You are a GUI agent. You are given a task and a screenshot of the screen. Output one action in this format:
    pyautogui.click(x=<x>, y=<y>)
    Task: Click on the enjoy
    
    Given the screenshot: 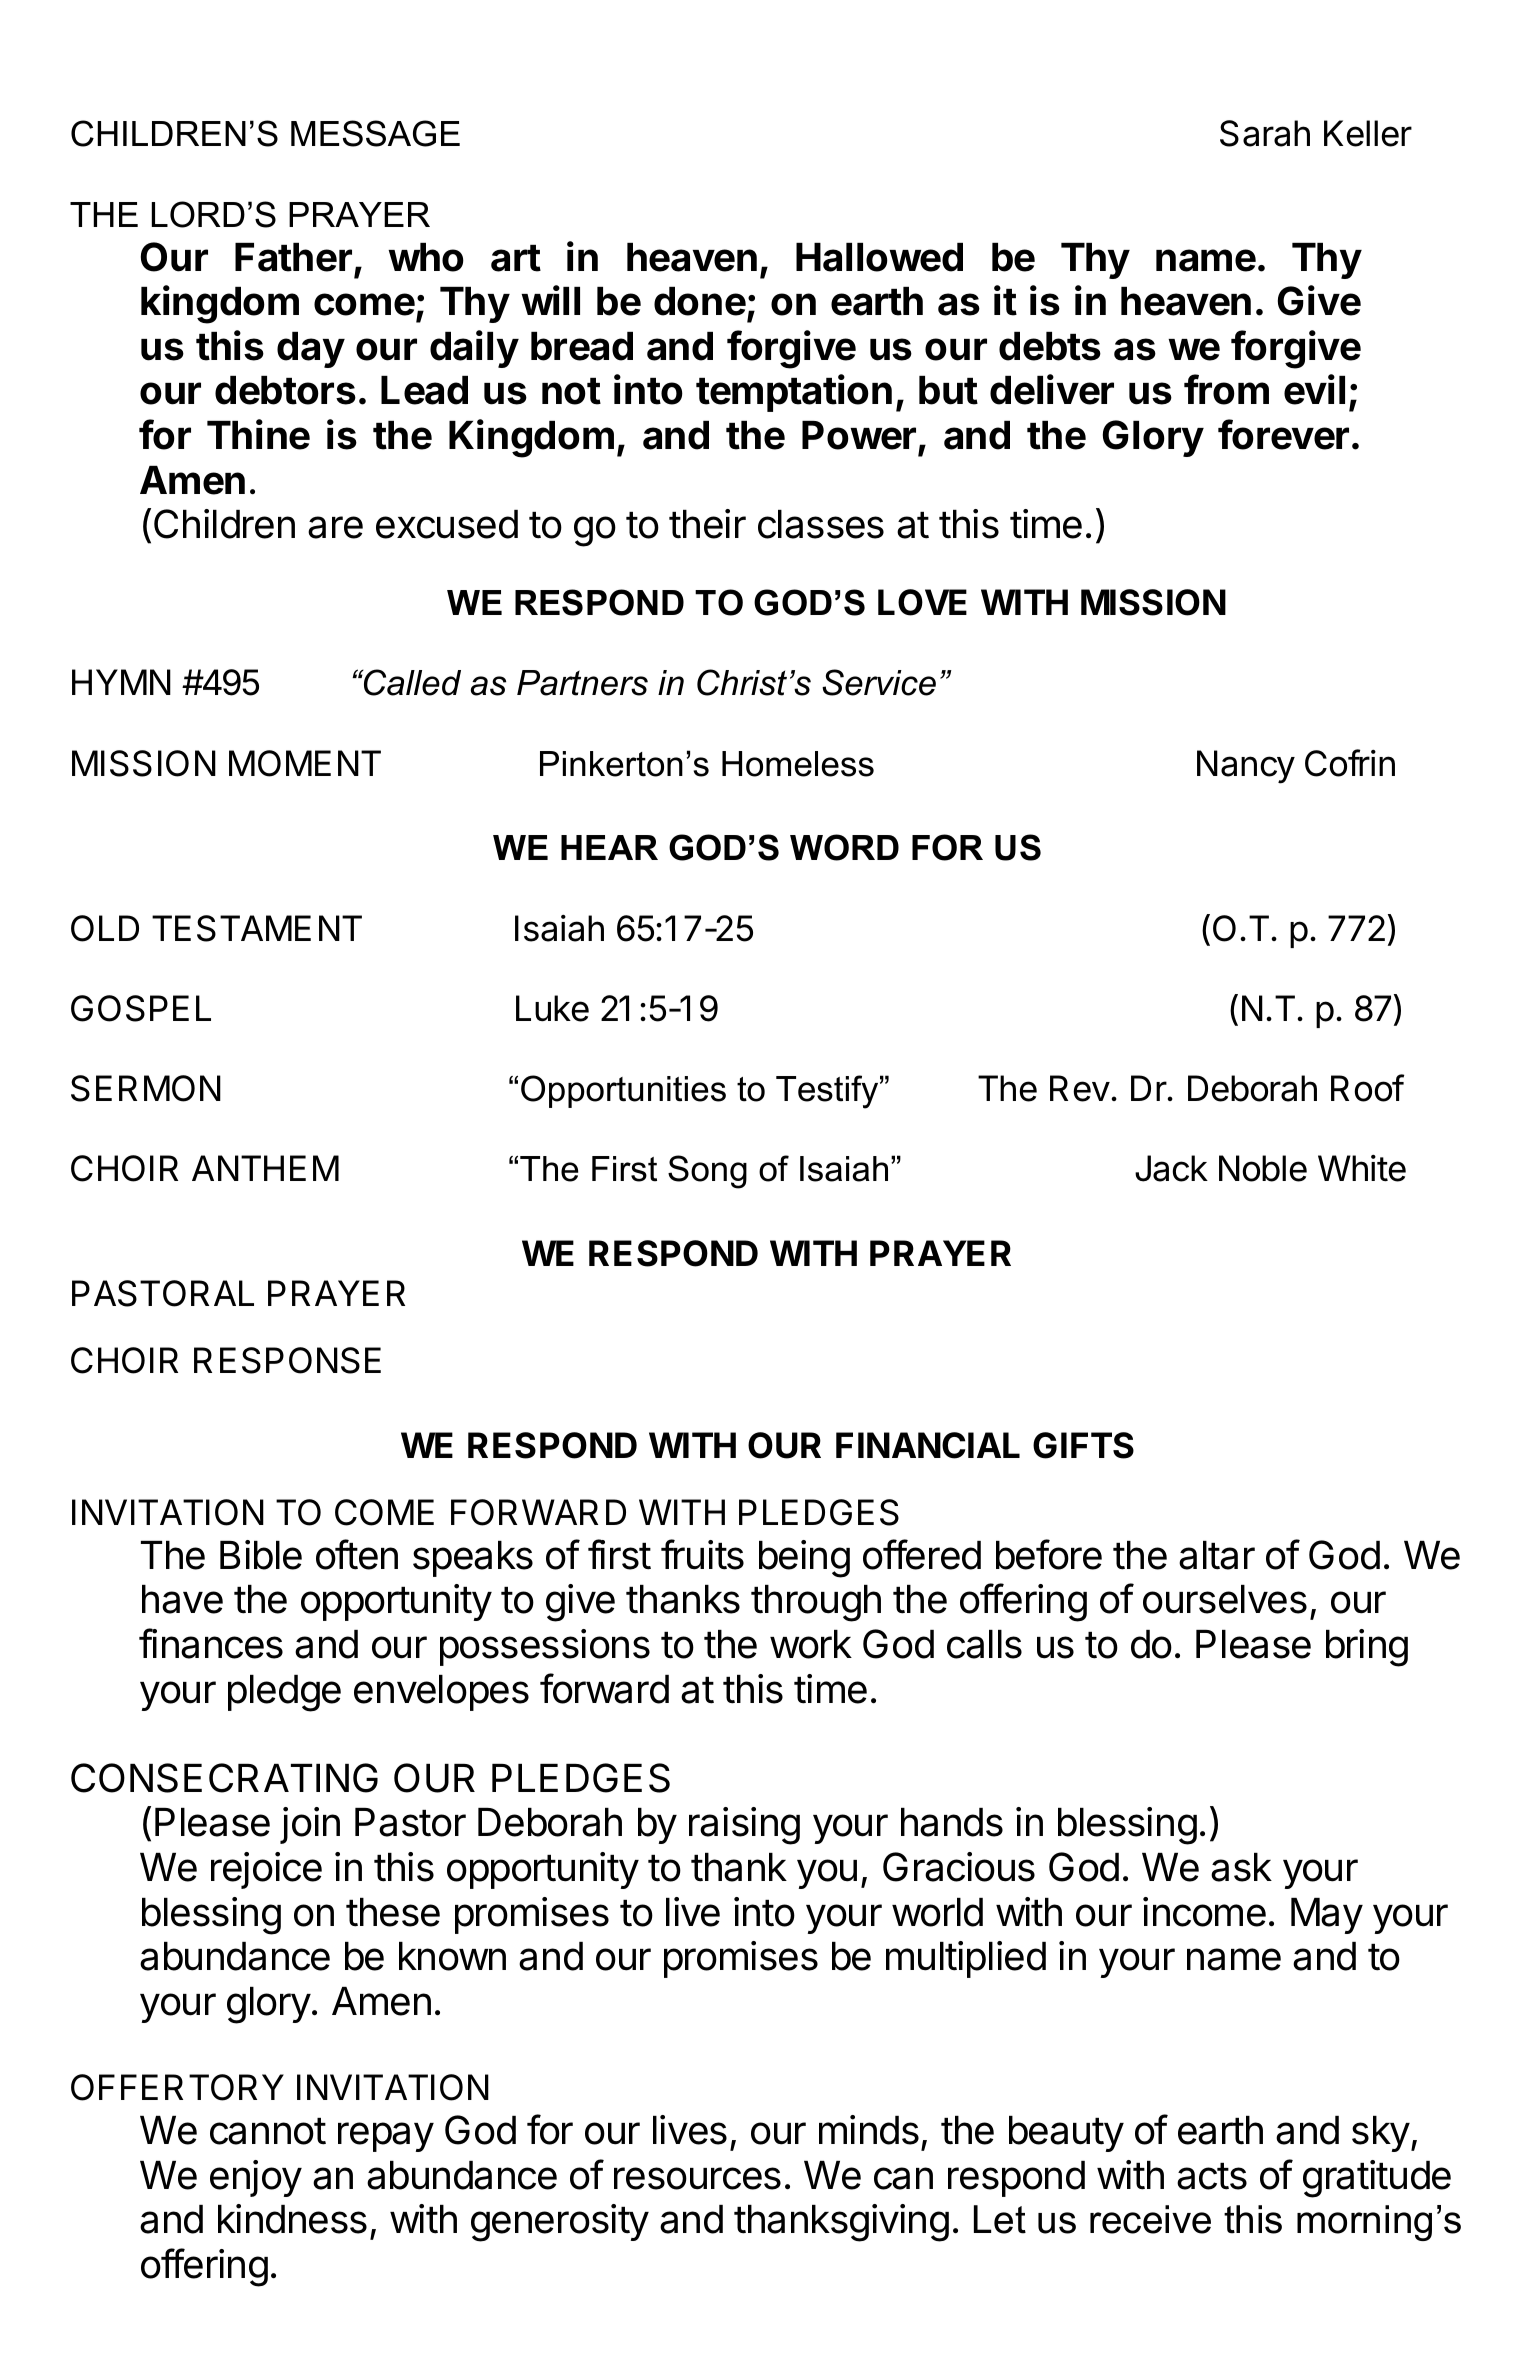 What is the action you would take?
    pyautogui.click(x=256, y=2178)
